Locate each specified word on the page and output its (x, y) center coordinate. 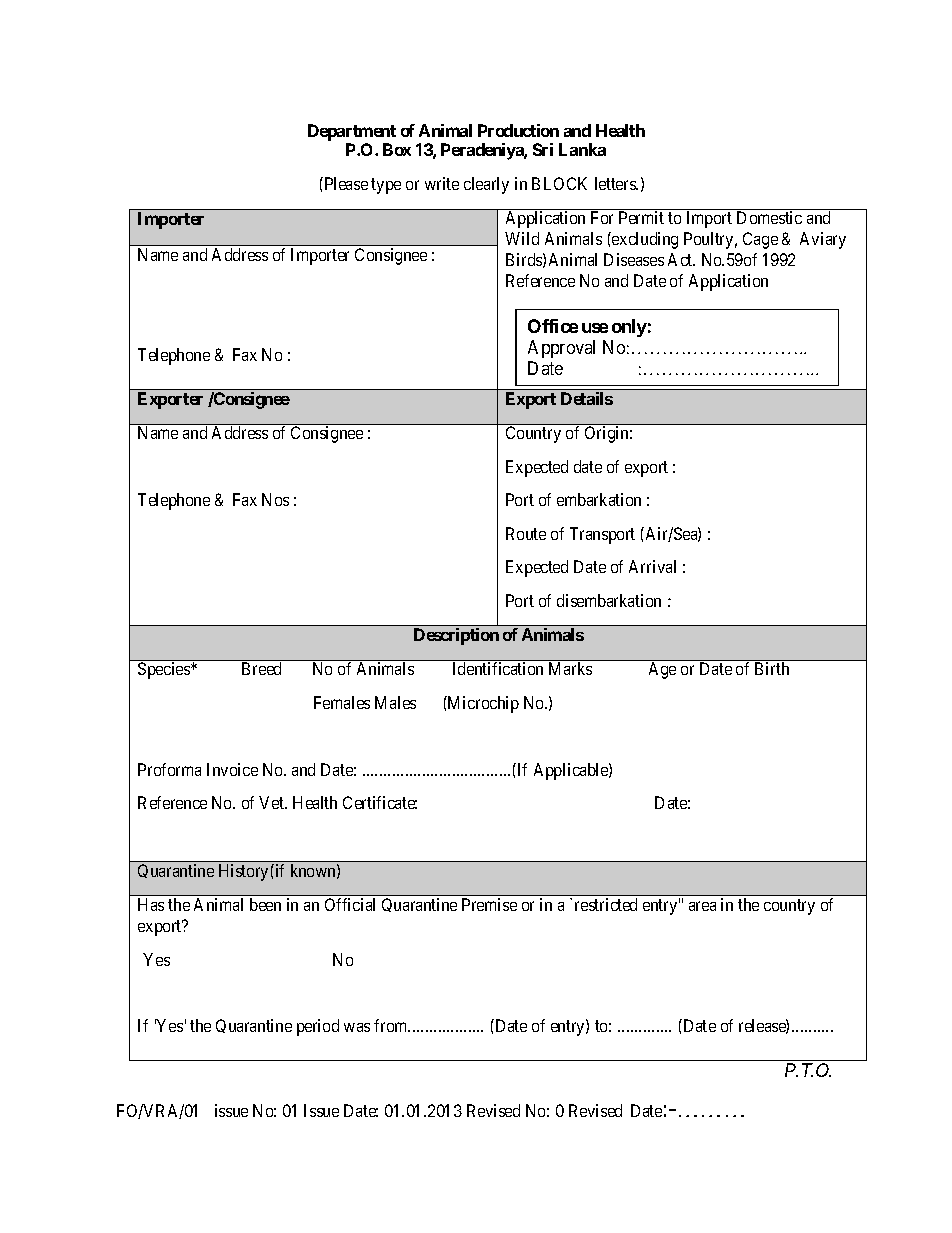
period (318, 1027)
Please (345, 183)
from (392, 1025)
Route (526, 533)
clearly (486, 185)
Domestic (769, 217)
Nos (275, 499)
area (702, 906)
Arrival (652, 566)
